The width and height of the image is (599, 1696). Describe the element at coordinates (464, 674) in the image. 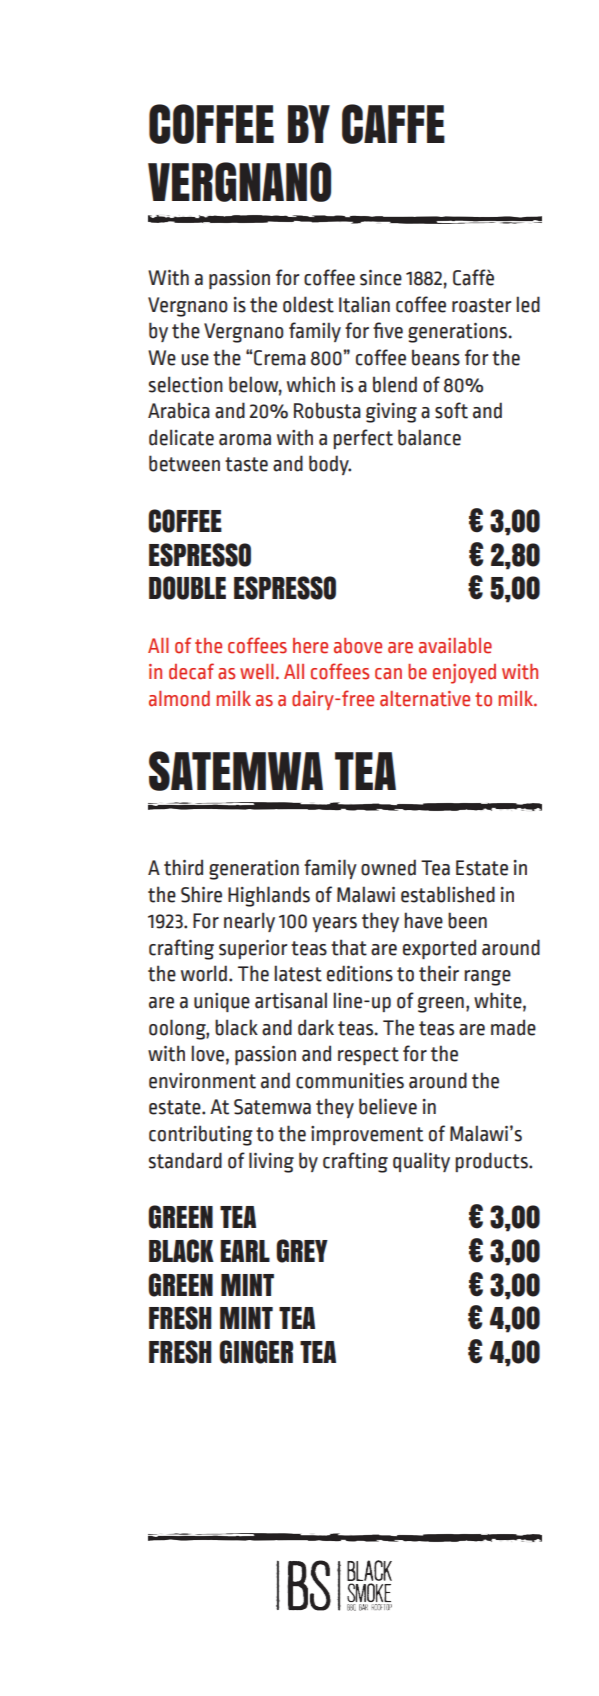

I see `enjoyed` at that location.
